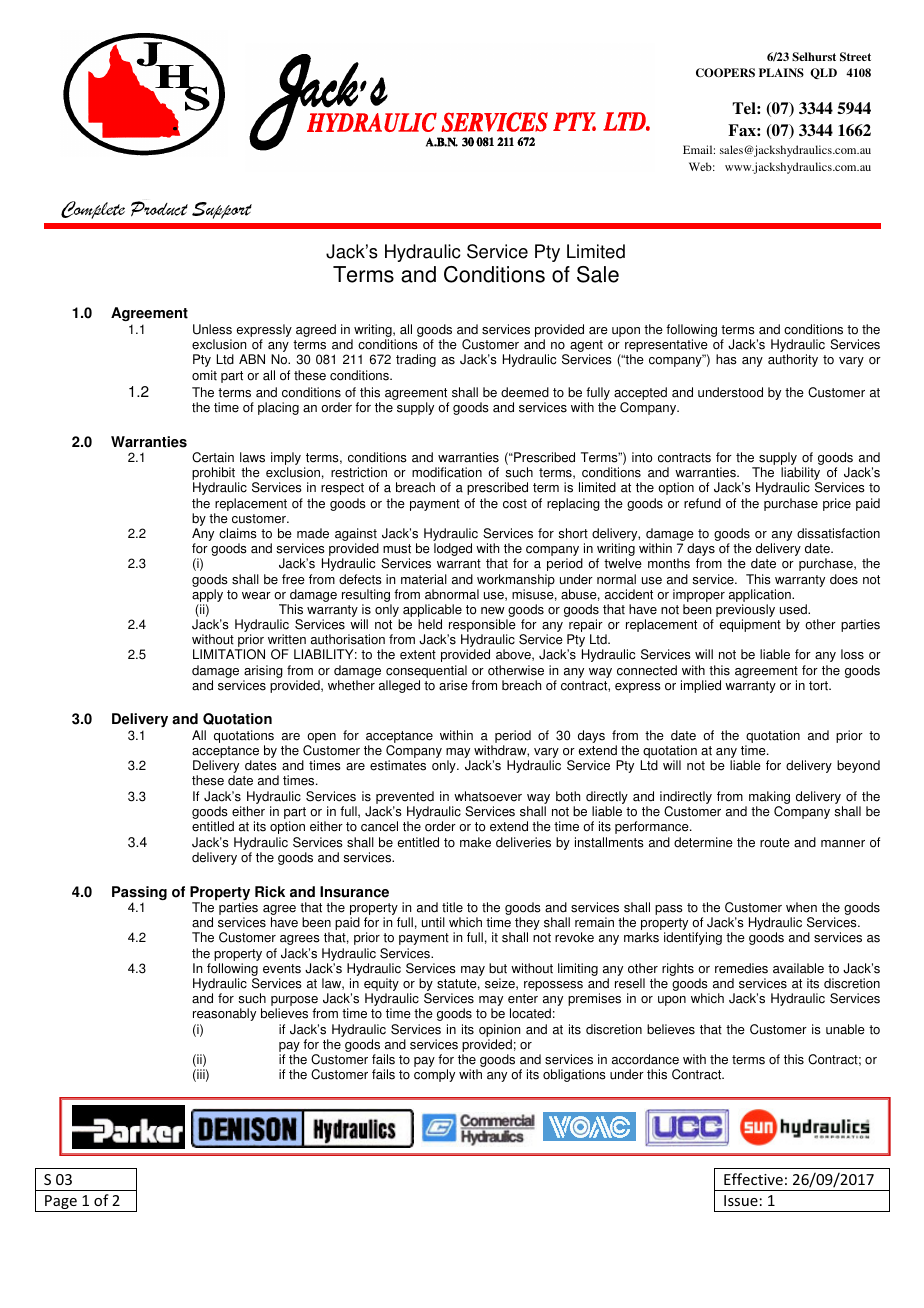 This screenshot has width=924, height=1308. What do you see at coordinates (434, 1075) in the screenshot?
I see `comply` at bounding box center [434, 1075].
